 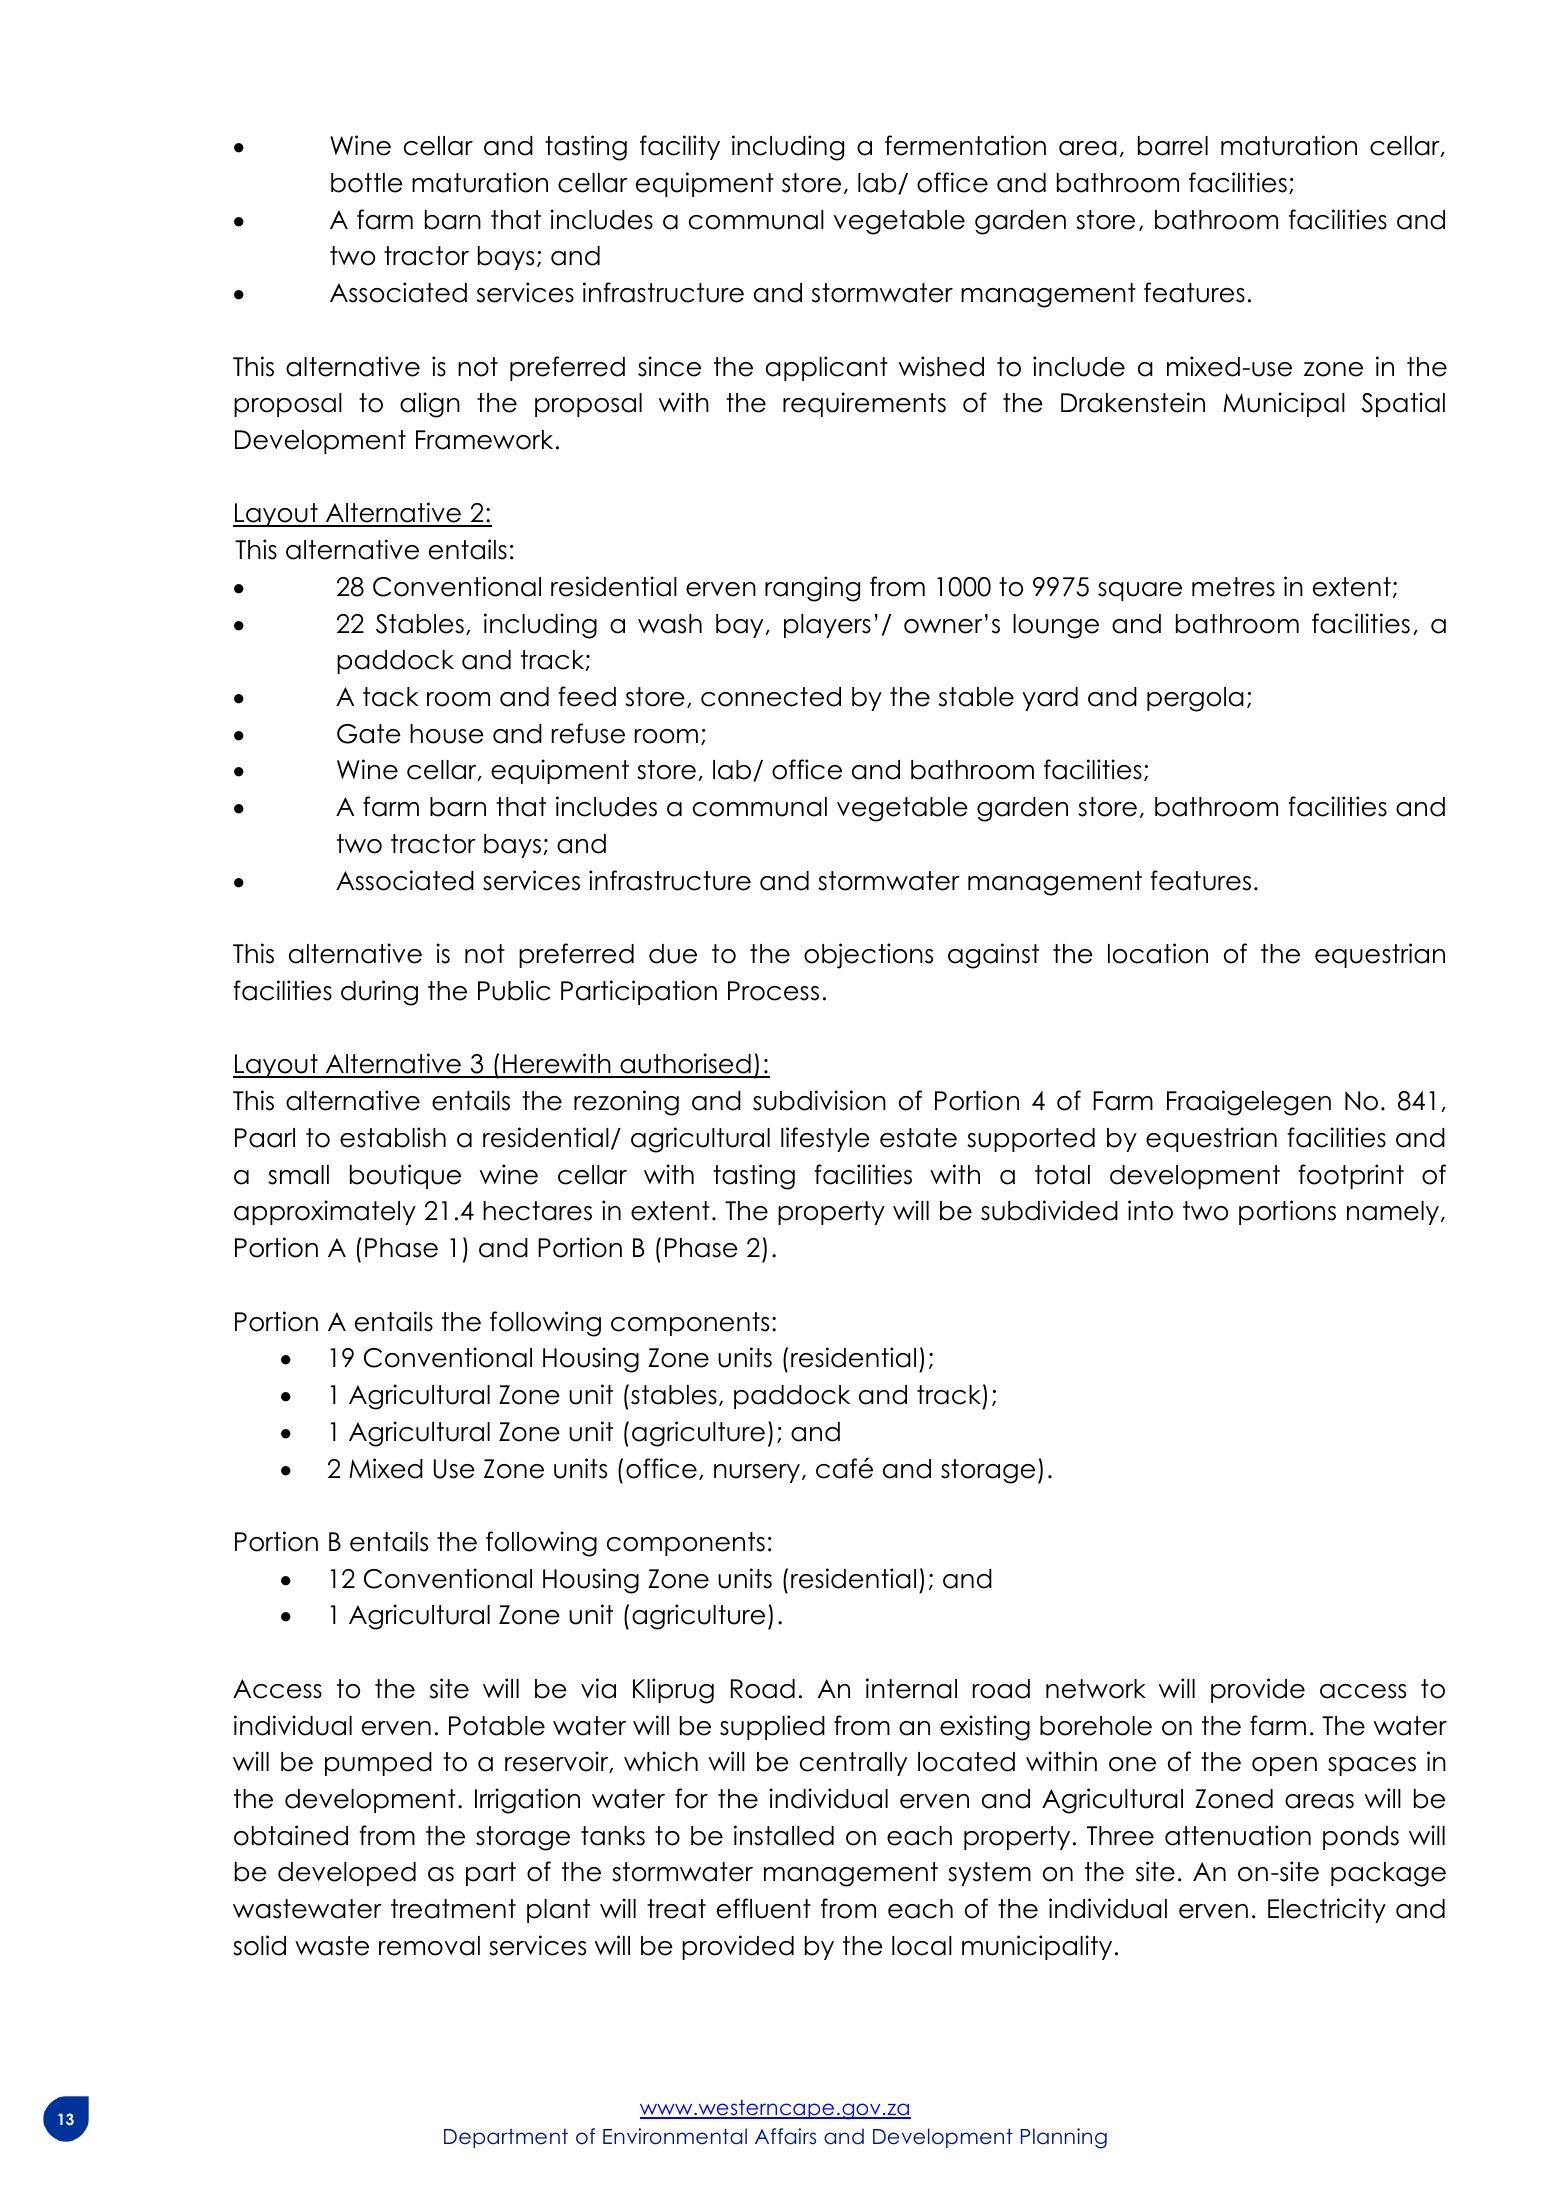 What do you see at coordinates (825, 1139) in the image?
I see `lifestyle` at bounding box center [825, 1139].
